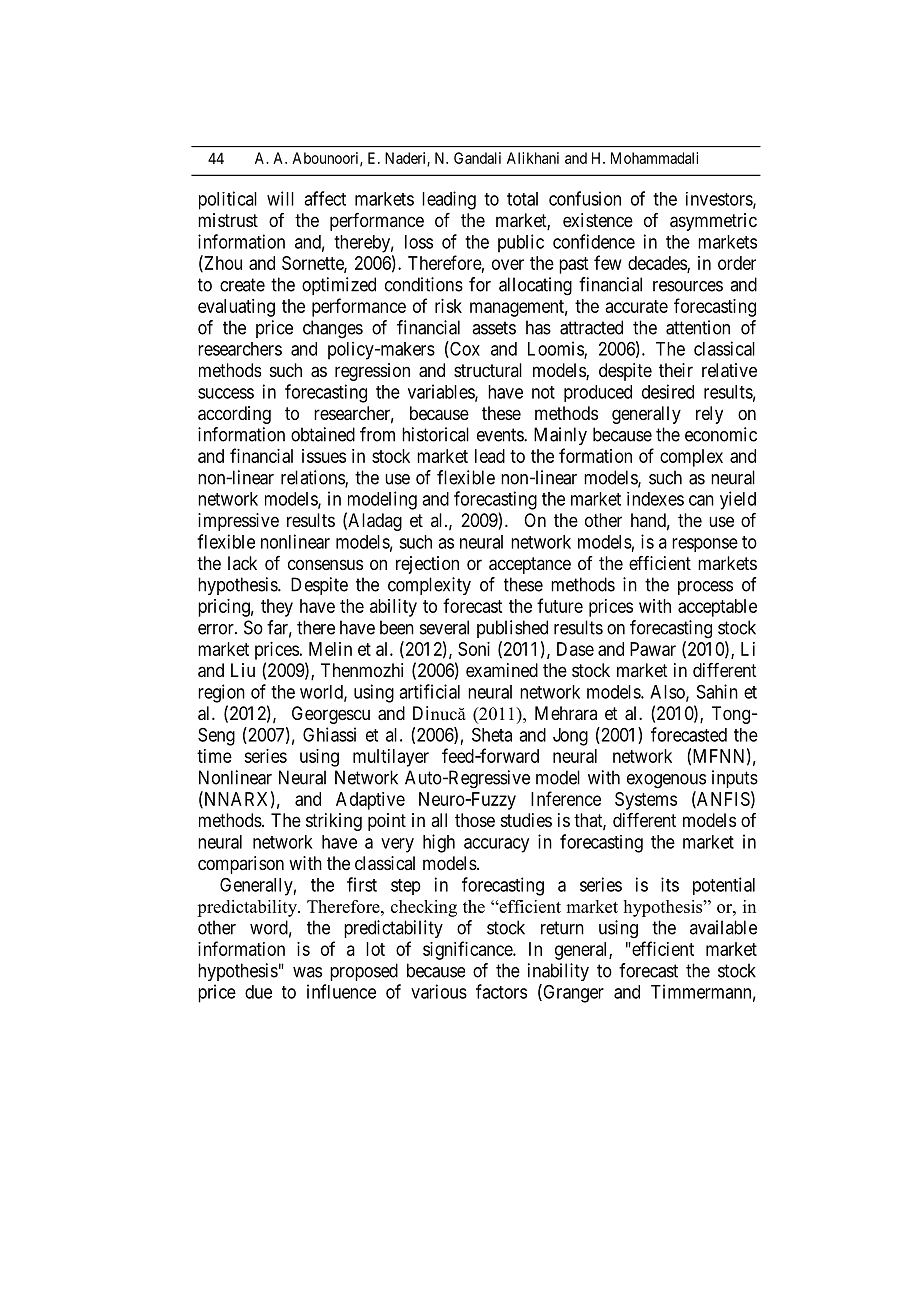 This screenshot has height=1307, width=924. What do you see at coordinates (280, 198) in the screenshot?
I see `will` at bounding box center [280, 198].
